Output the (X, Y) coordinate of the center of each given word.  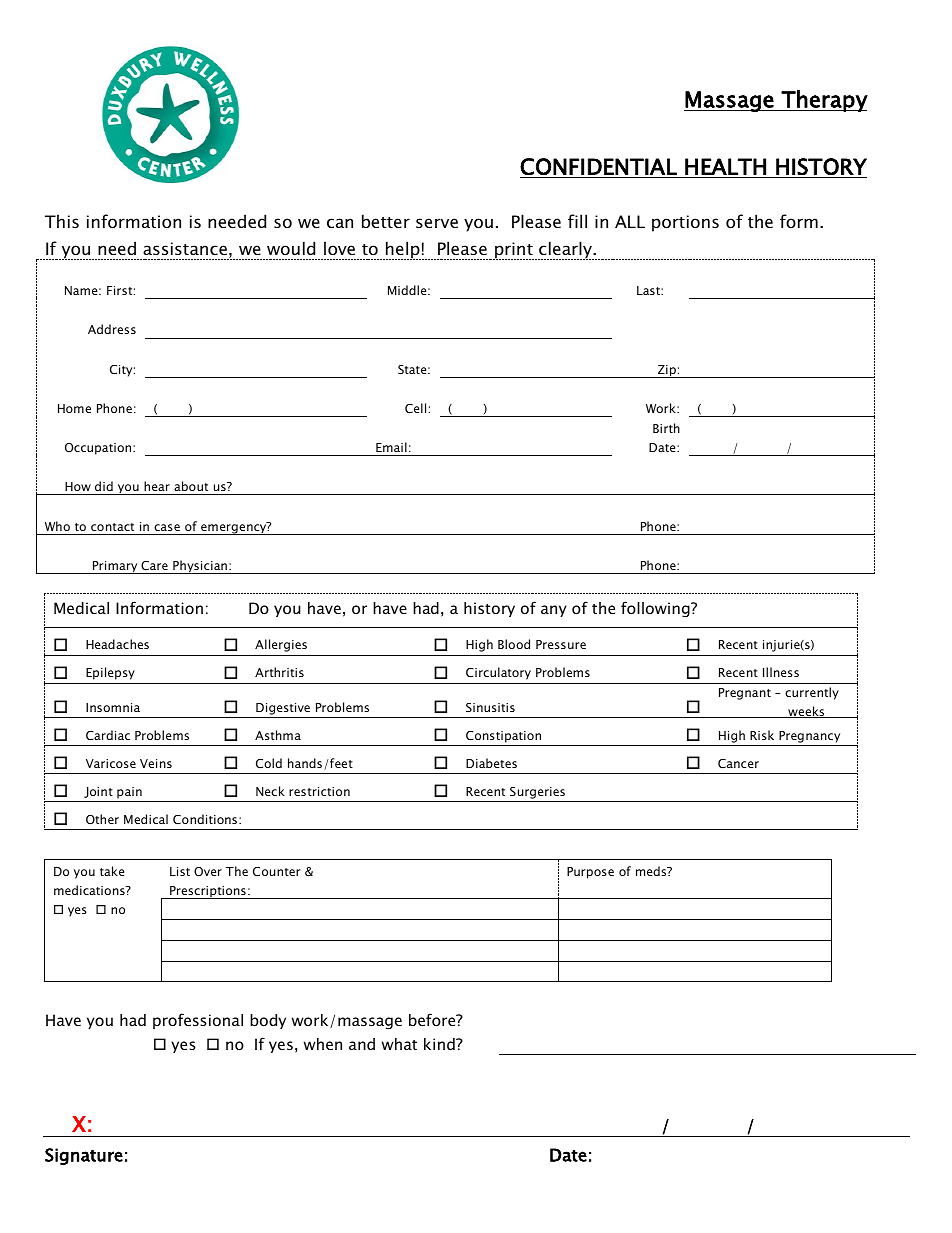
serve (437, 223)
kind (440, 1044)
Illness (781, 672)
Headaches (117, 644)
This (62, 221)
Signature (84, 1156)
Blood (514, 644)
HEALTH (725, 166)
